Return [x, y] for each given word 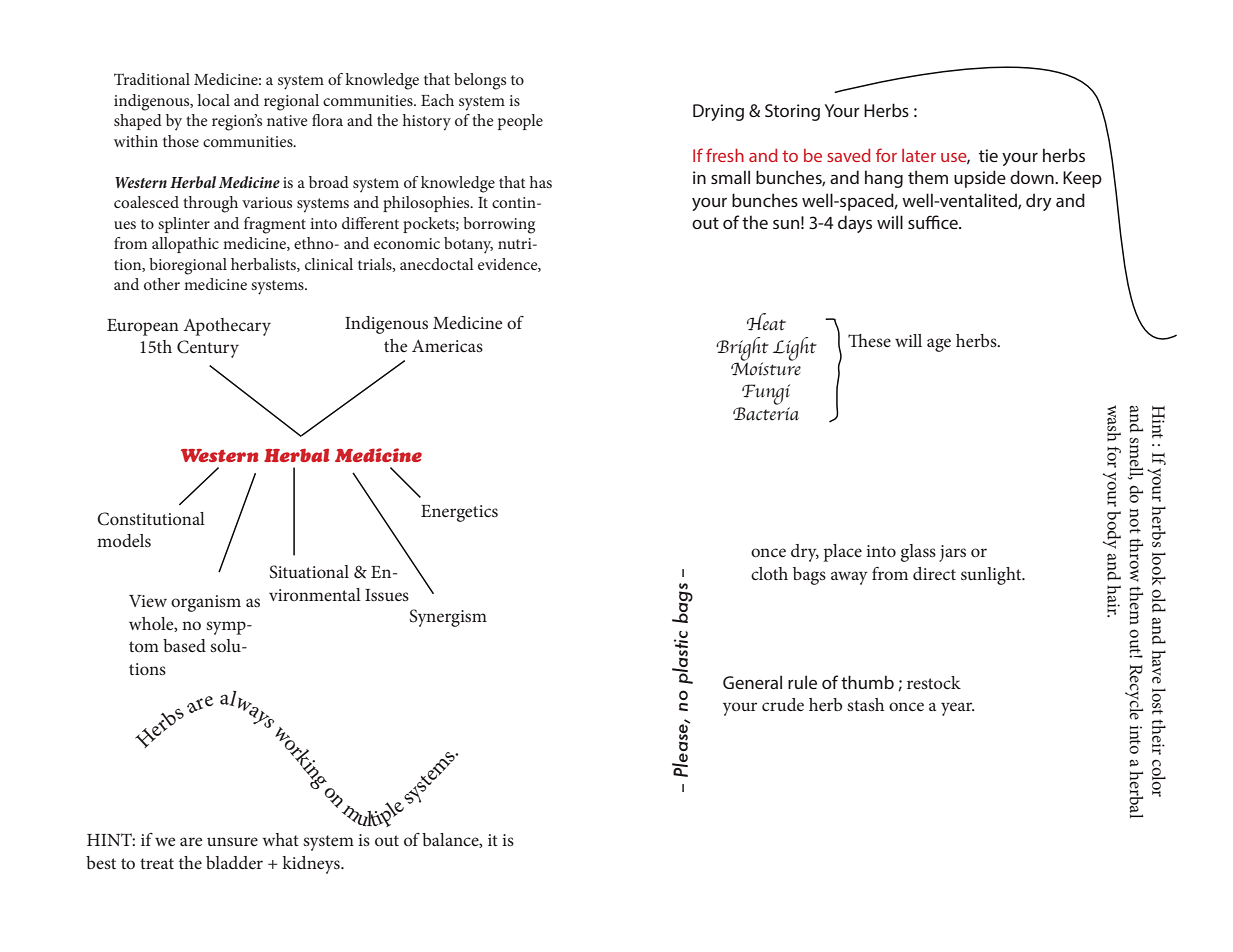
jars [952, 553]
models [124, 540]
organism [206, 603]
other [162, 284]
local [213, 100]
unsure [232, 841]
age [939, 345]
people [520, 122]
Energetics [459, 513]
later [919, 155]
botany [468, 245]
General [752, 682]
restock [934, 682]
